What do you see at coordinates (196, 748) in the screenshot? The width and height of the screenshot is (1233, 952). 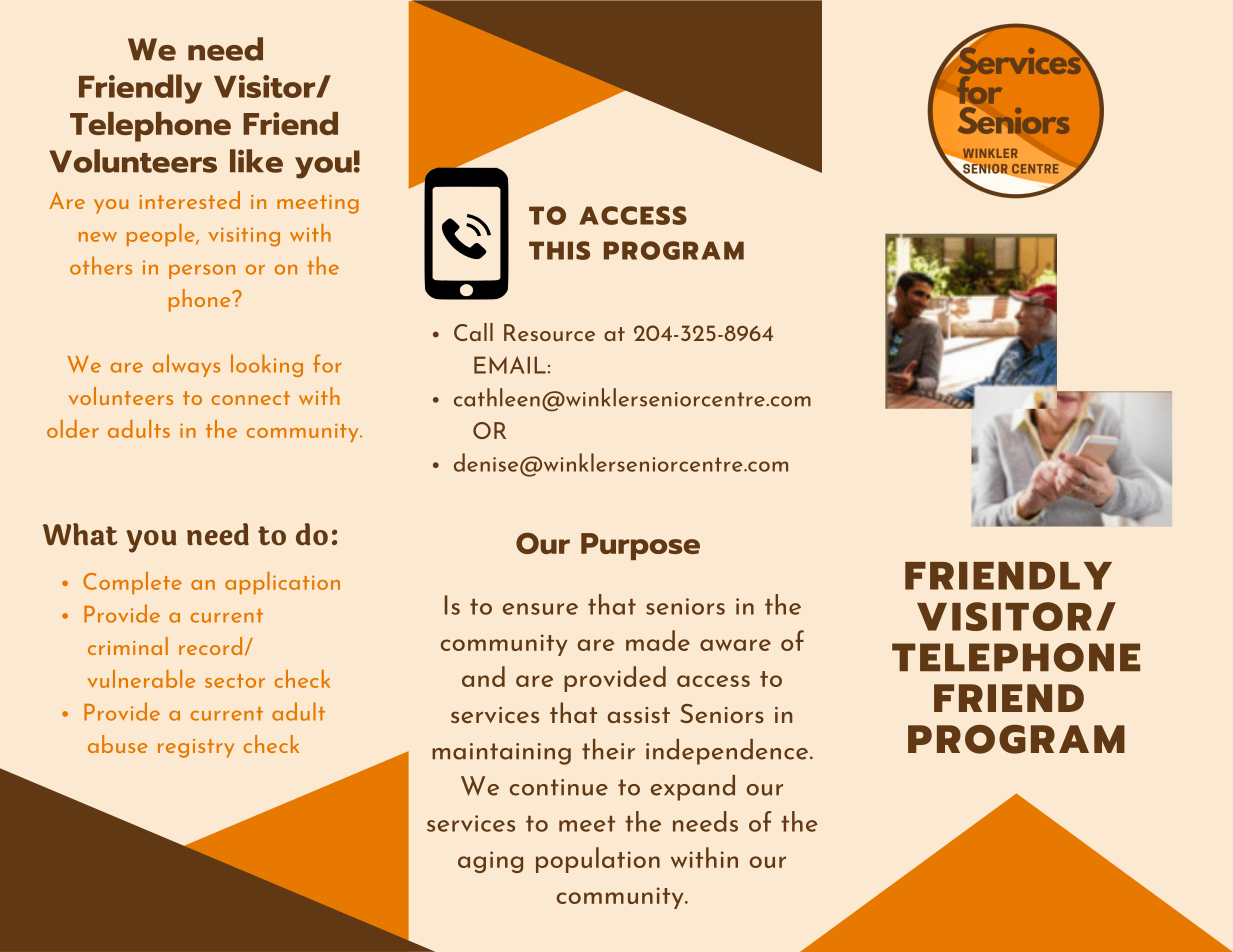 I see `registry` at bounding box center [196, 748].
